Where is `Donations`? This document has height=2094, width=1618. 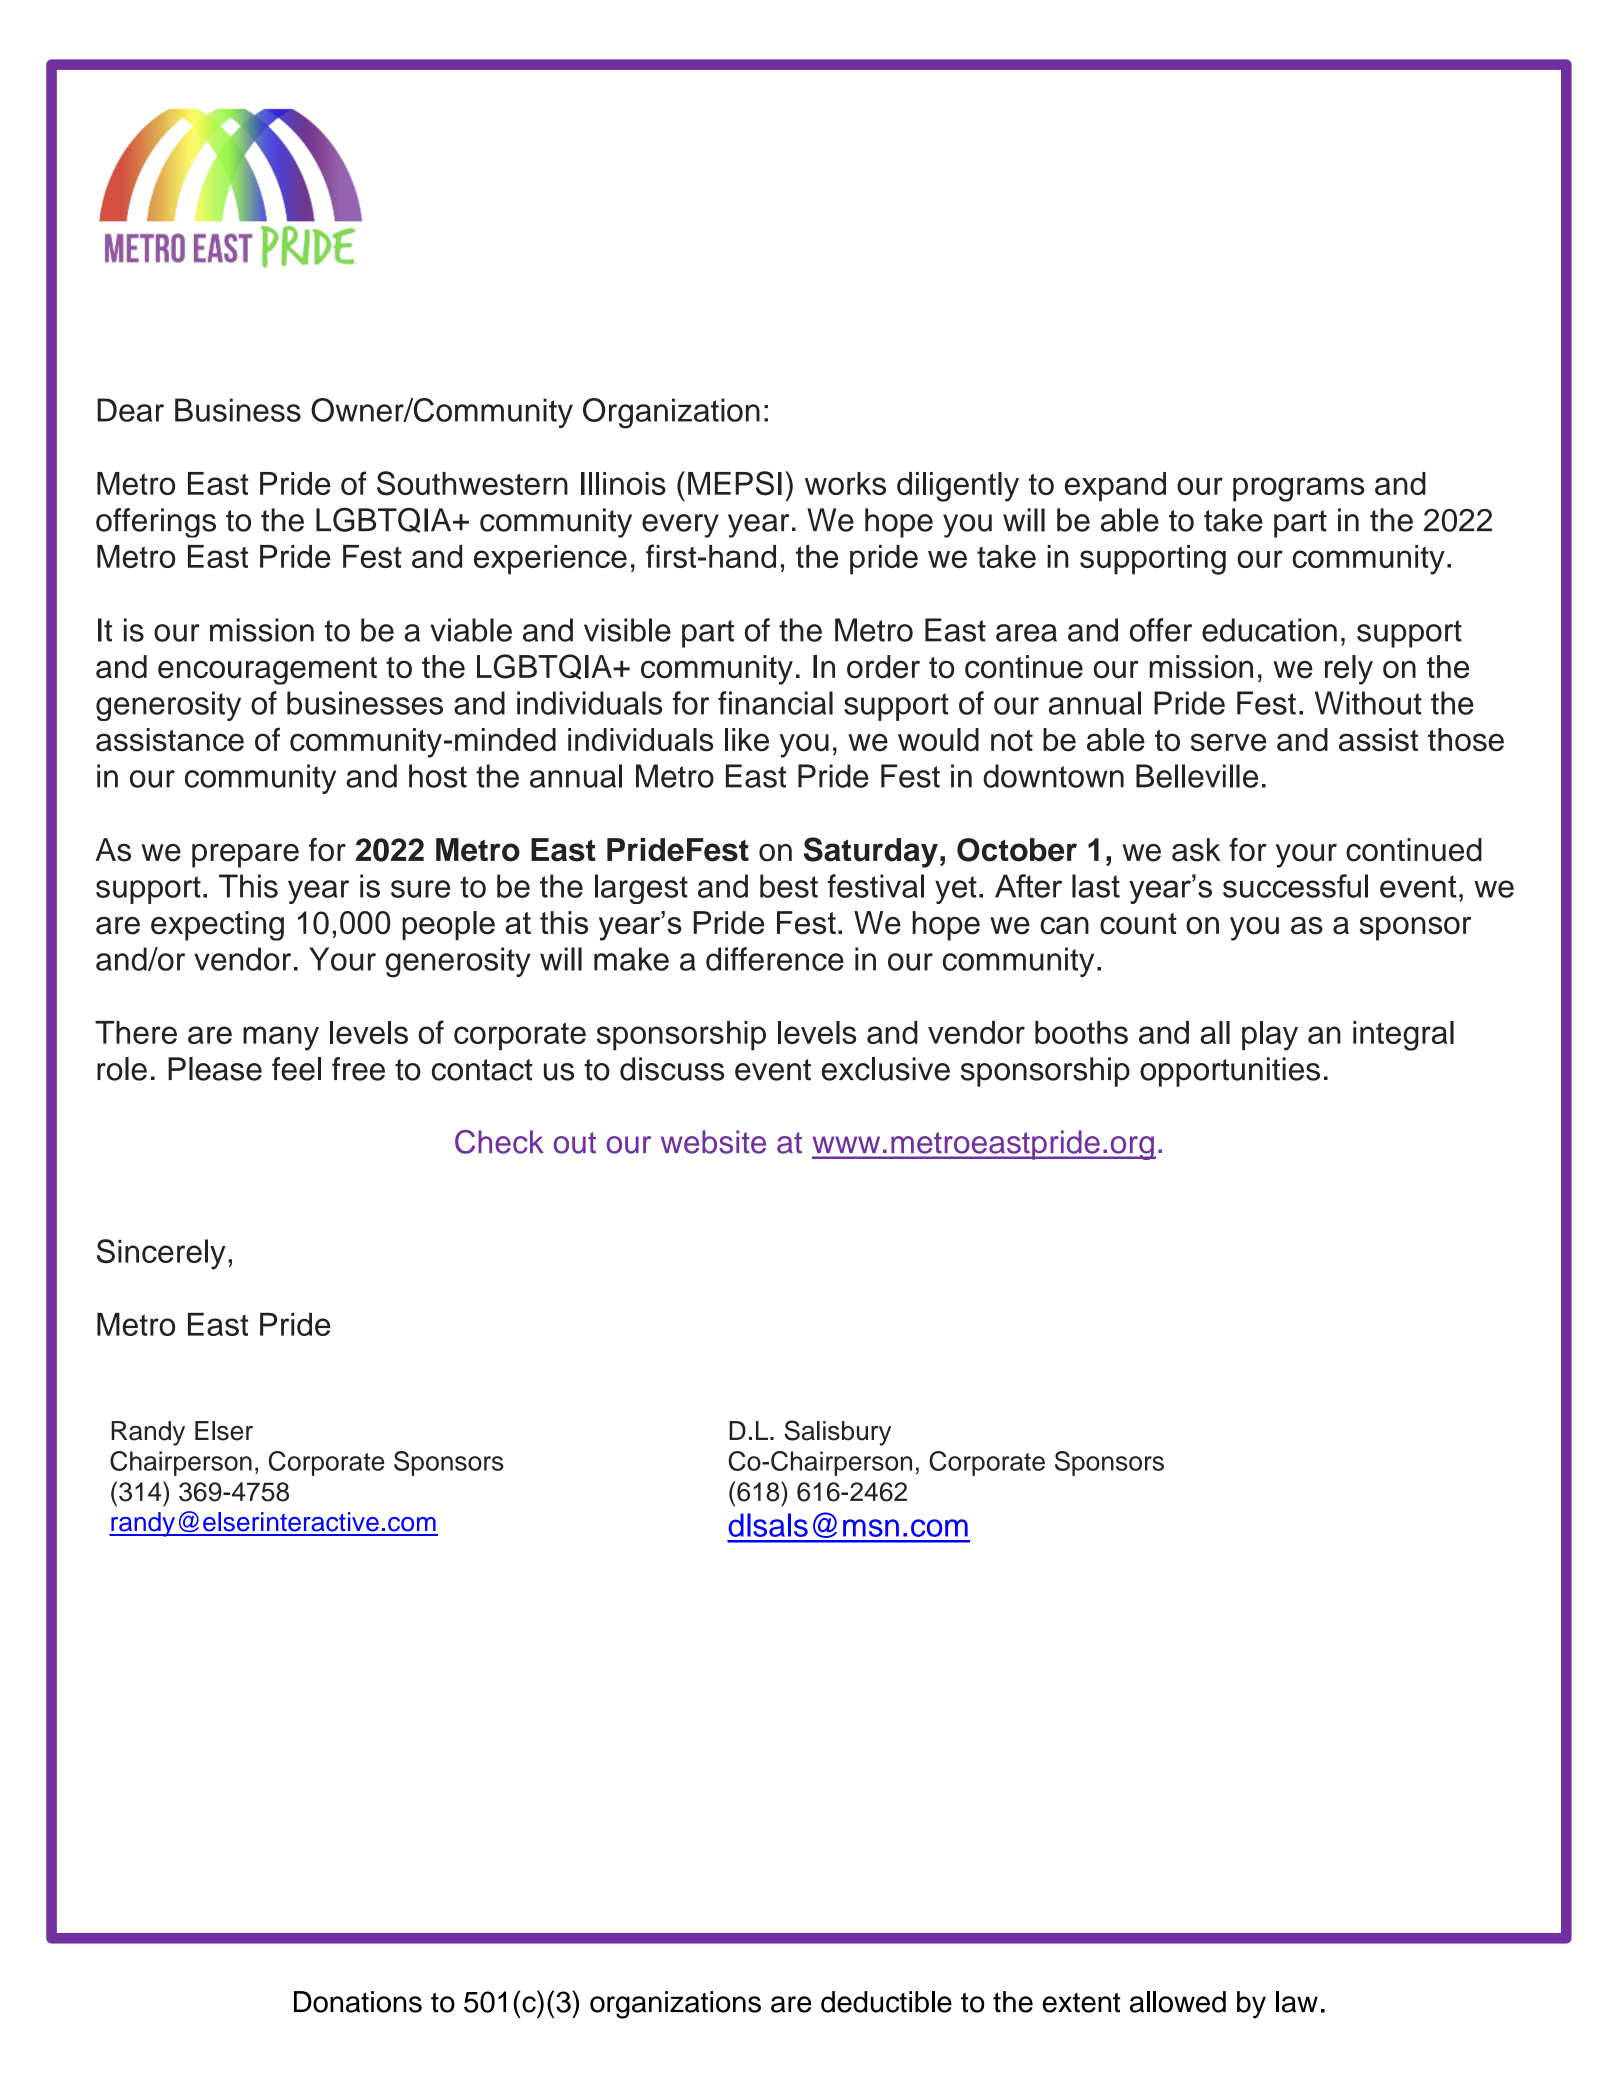
Donations is located at coordinates (358, 2002).
